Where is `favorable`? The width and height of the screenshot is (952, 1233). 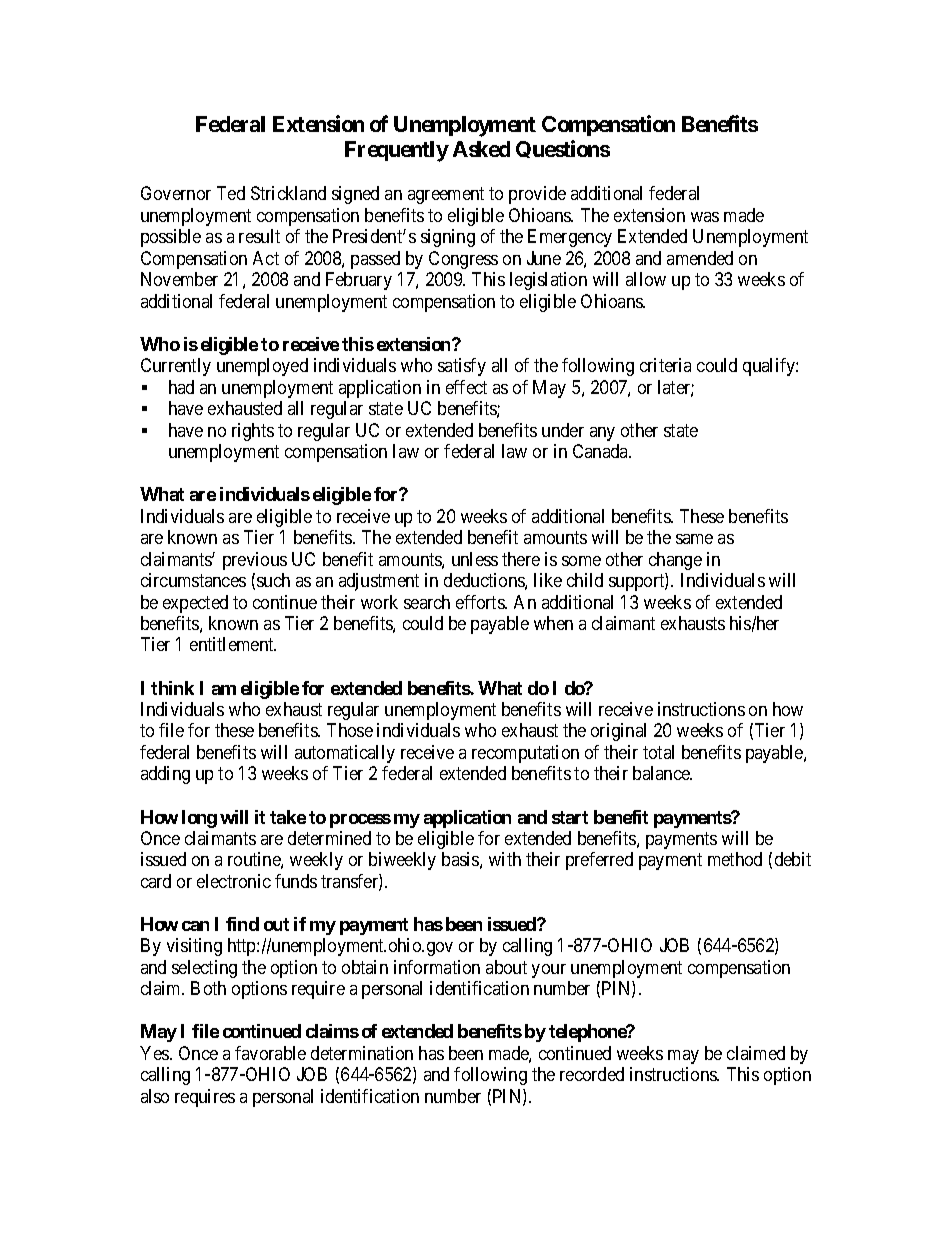
favorable is located at coordinates (270, 1053).
